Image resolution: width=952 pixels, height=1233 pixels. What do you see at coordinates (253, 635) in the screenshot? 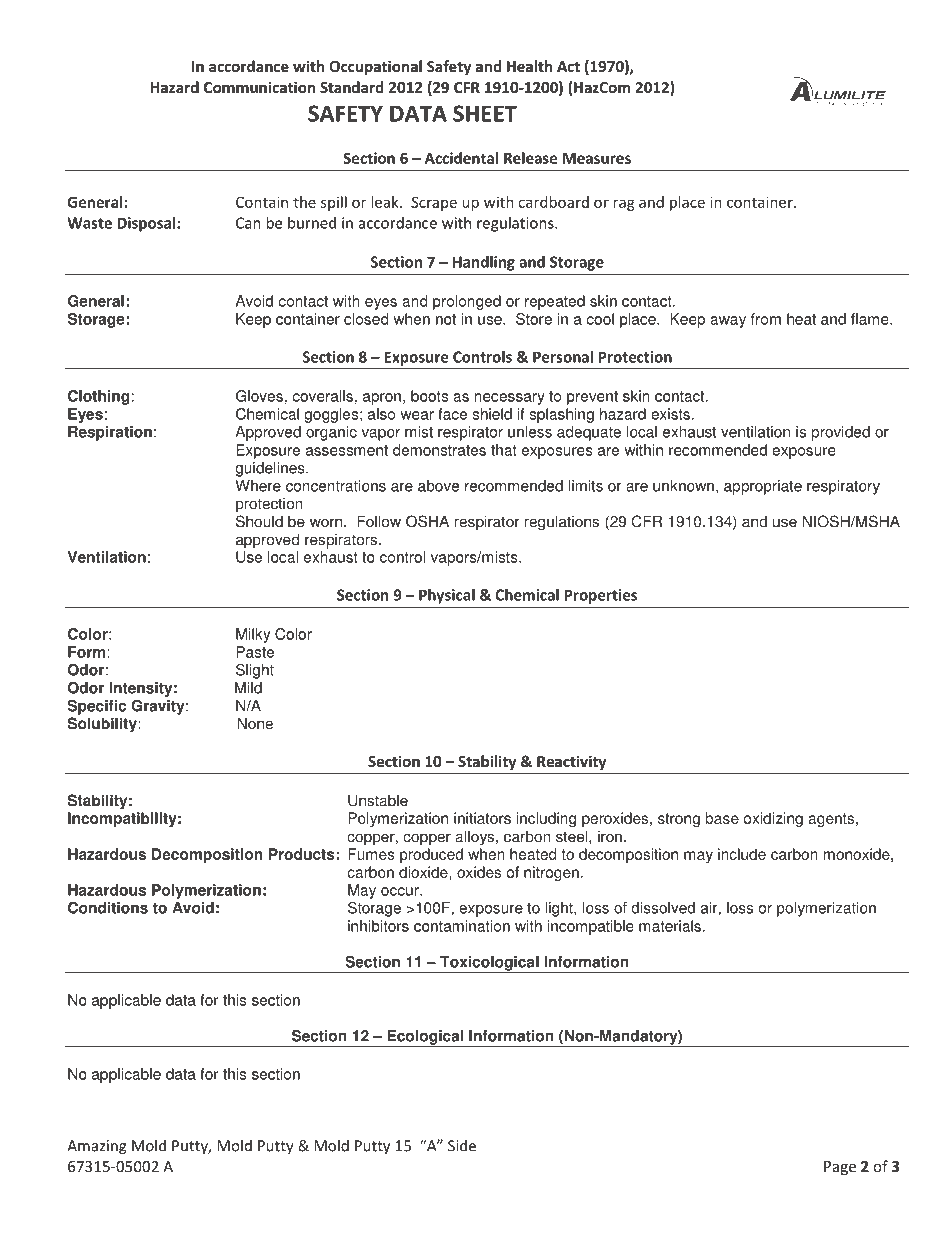
I see `Milky` at bounding box center [253, 635].
